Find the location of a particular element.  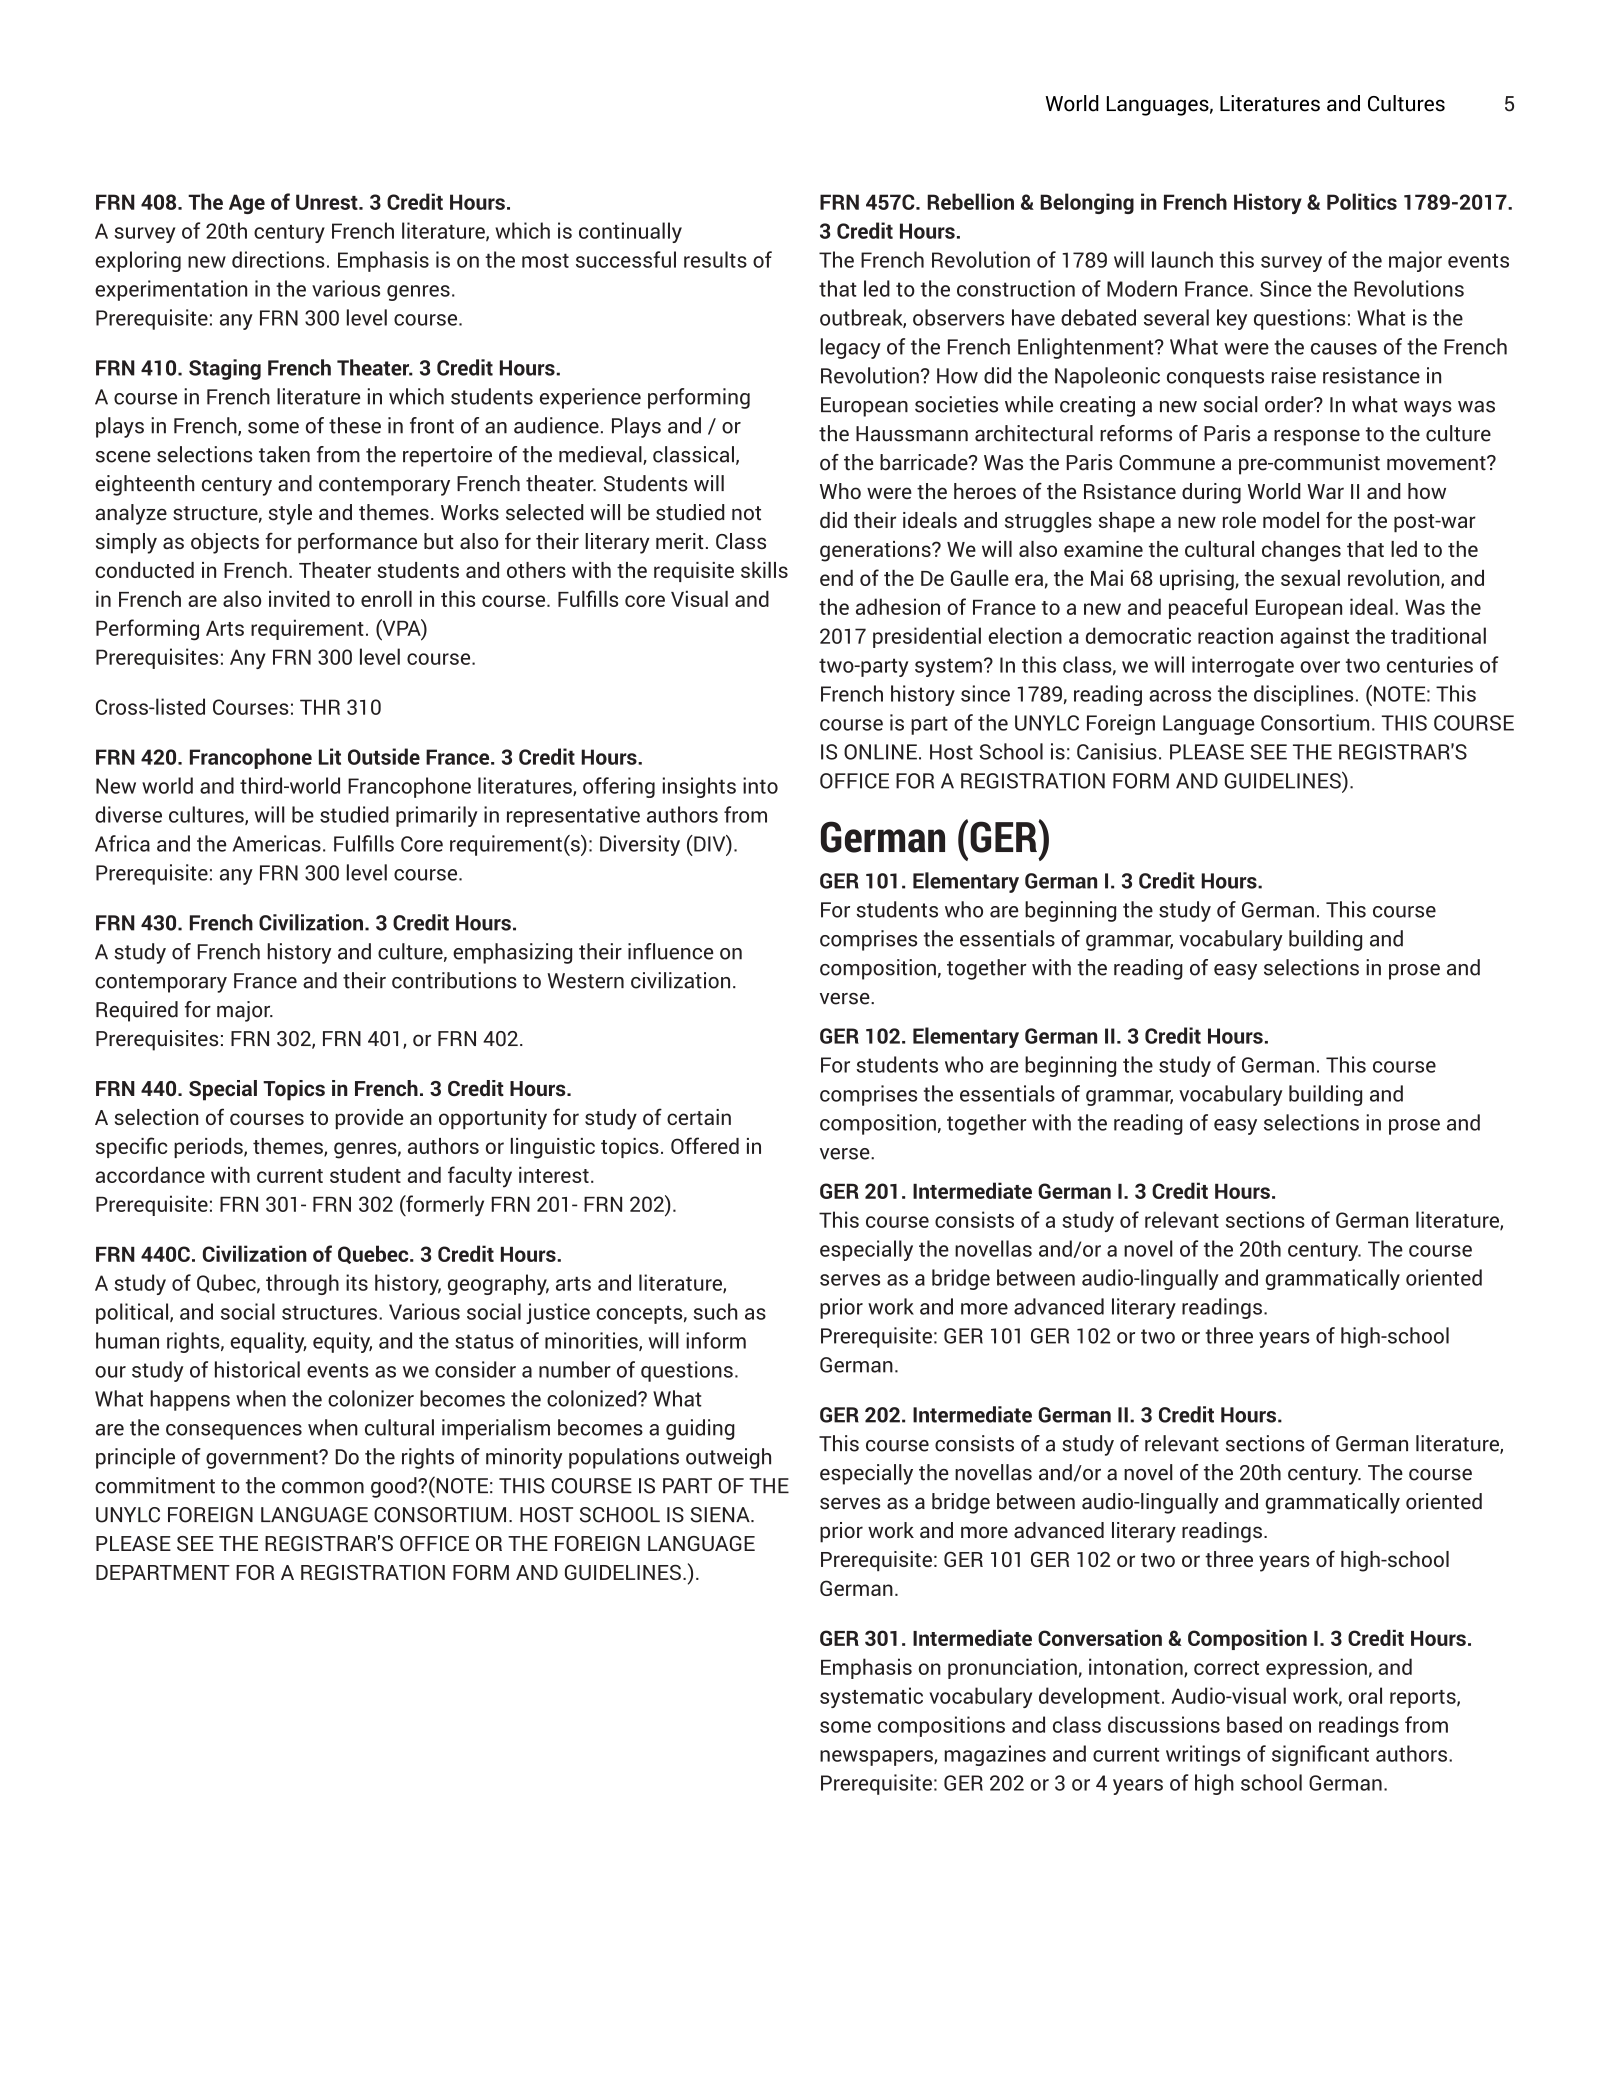

such is located at coordinates (715, 1311).
